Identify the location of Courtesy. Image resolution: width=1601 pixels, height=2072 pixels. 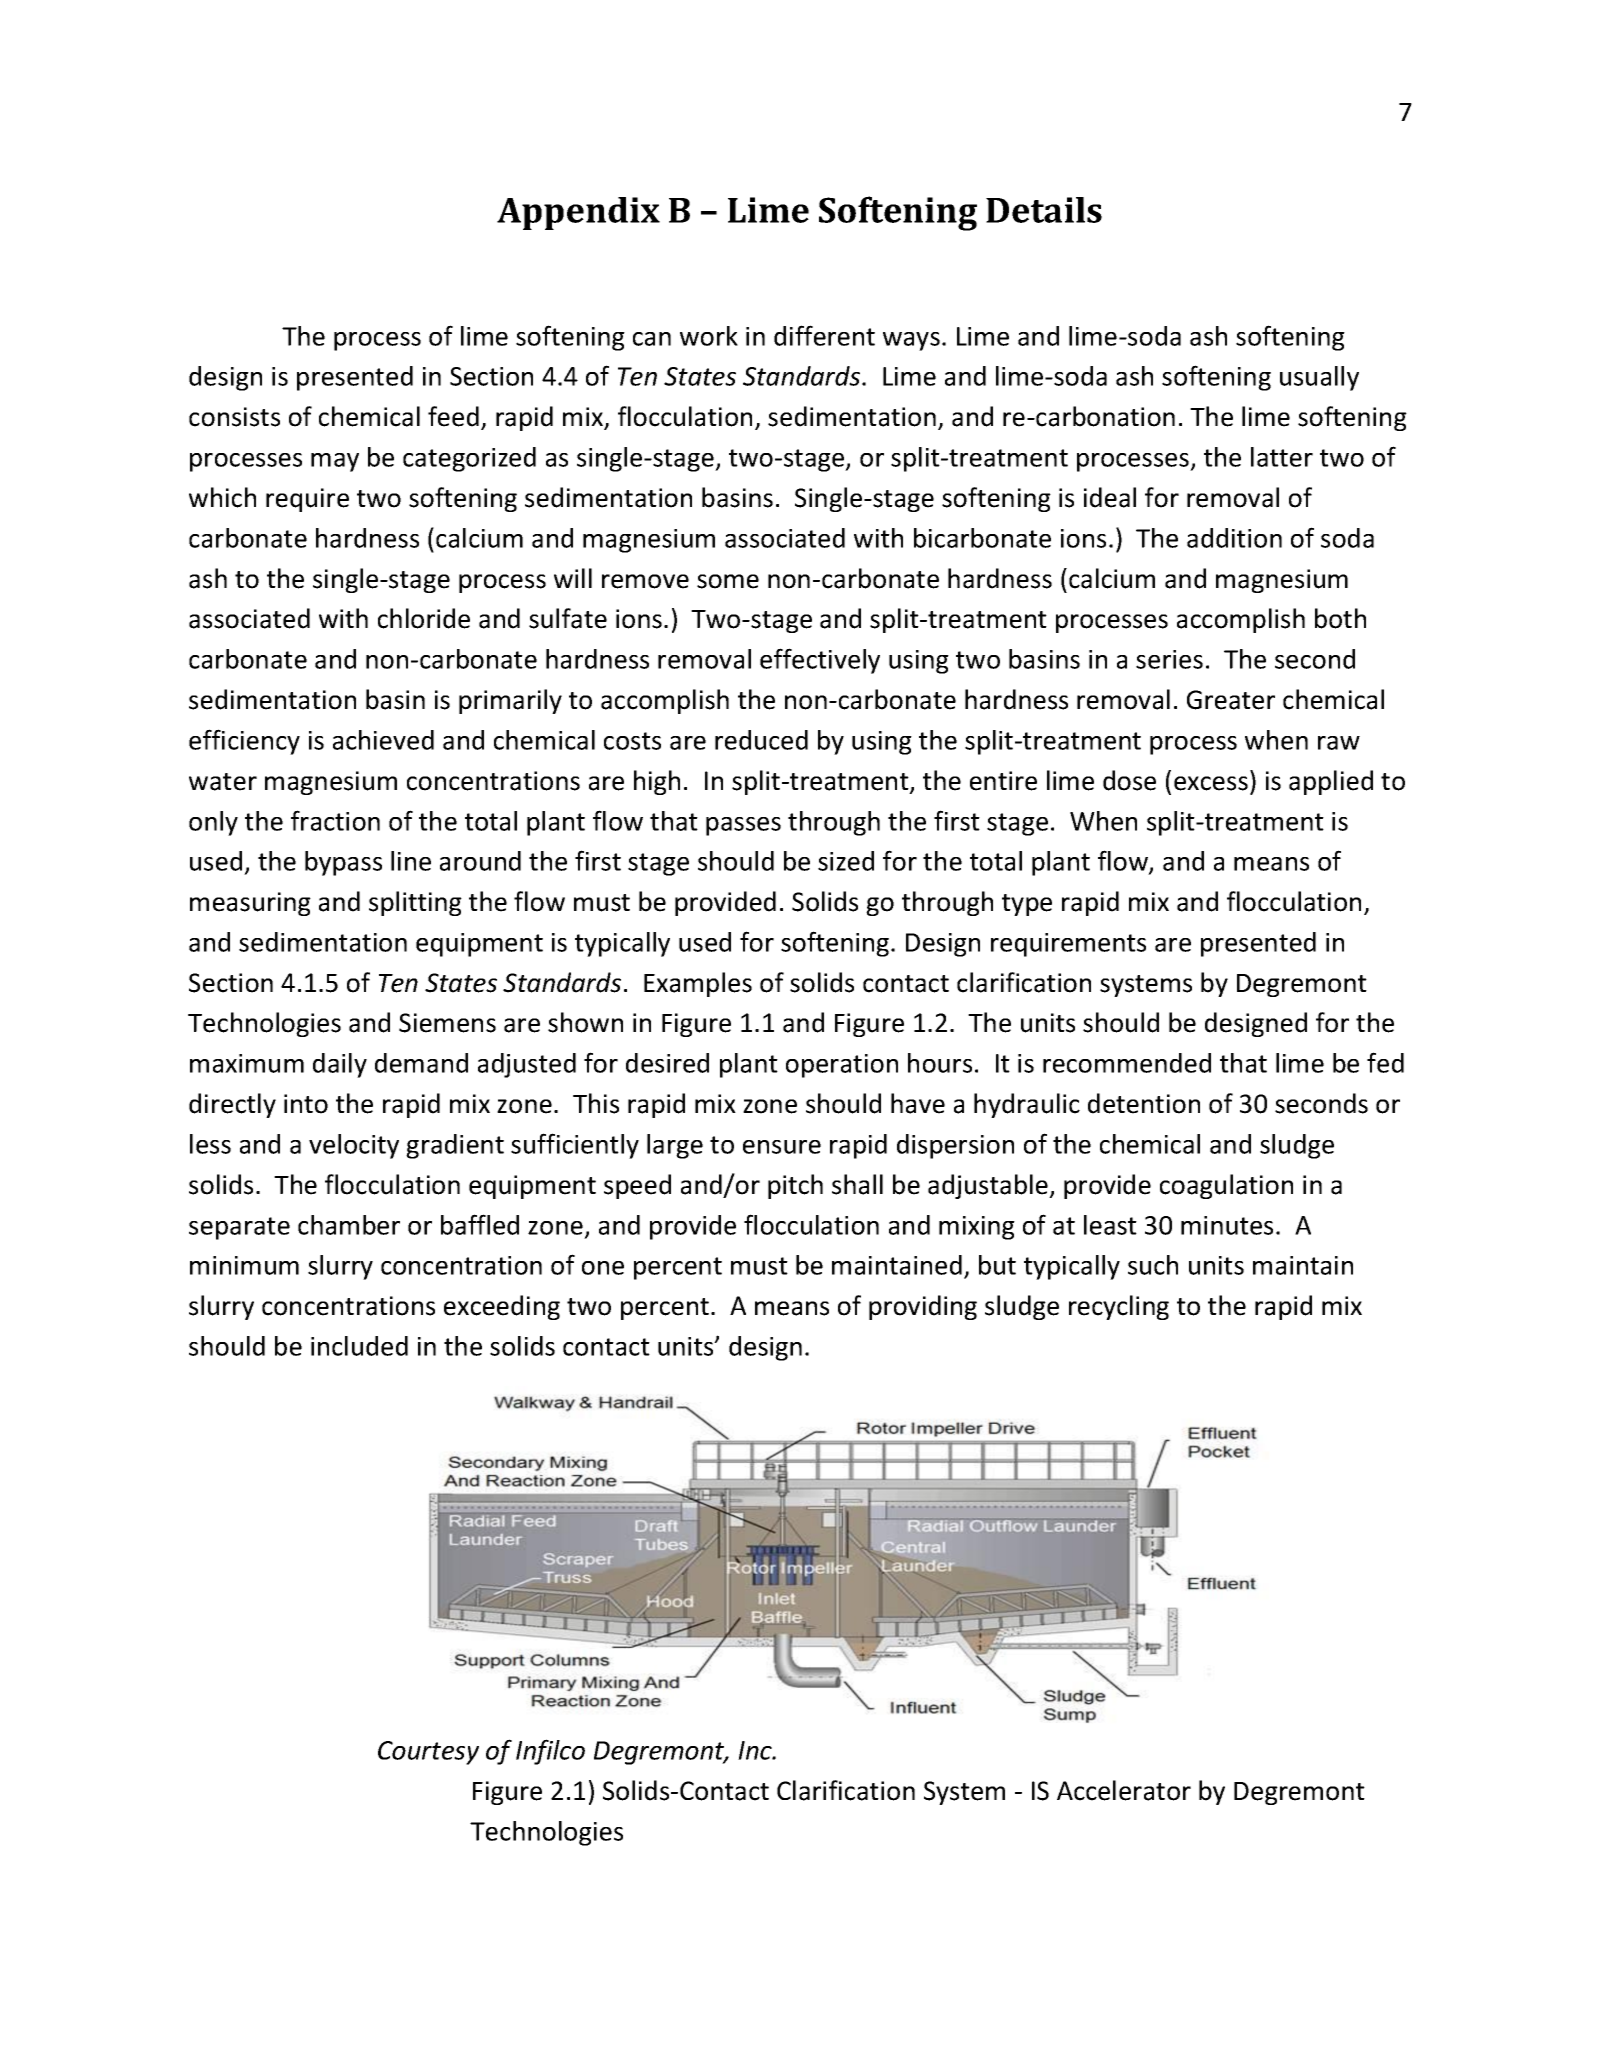
(428, 1753).
